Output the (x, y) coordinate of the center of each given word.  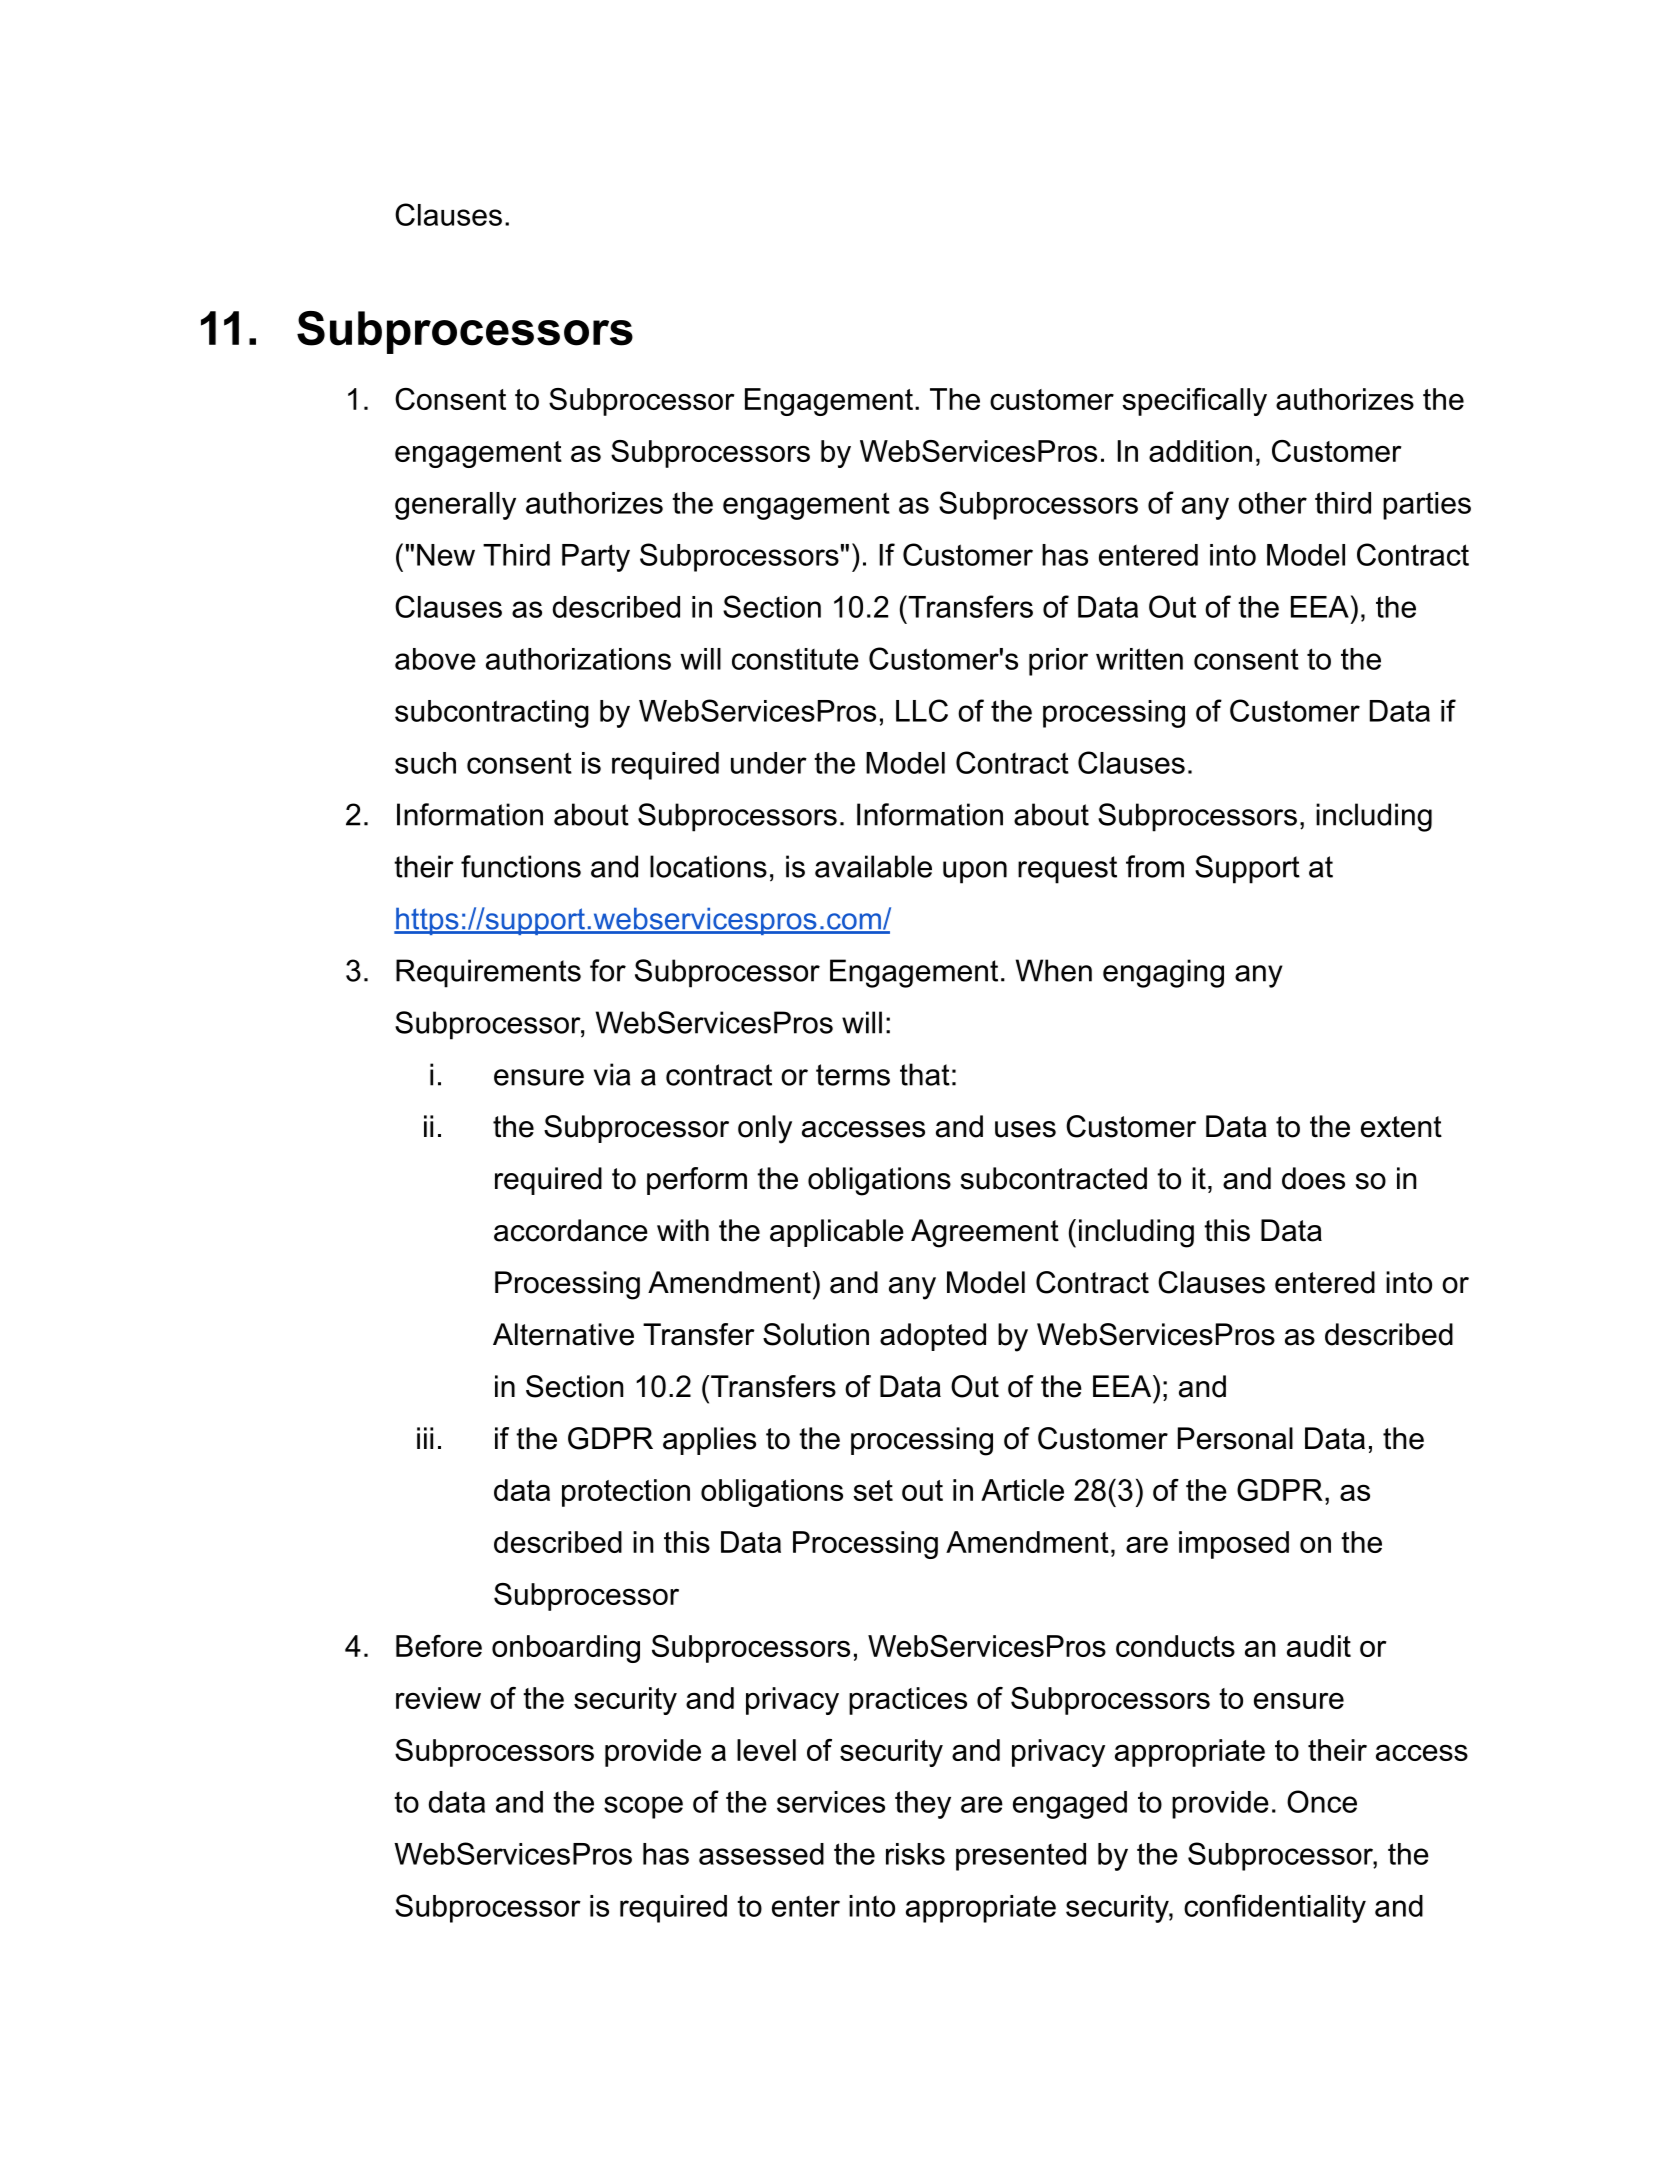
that (925, 1074)
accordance (571, 1230)
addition (1200, 451)
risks (915, 1854)
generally (455, 506)
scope (643, 1807)
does (1313, 1178)
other (1272, 503)
